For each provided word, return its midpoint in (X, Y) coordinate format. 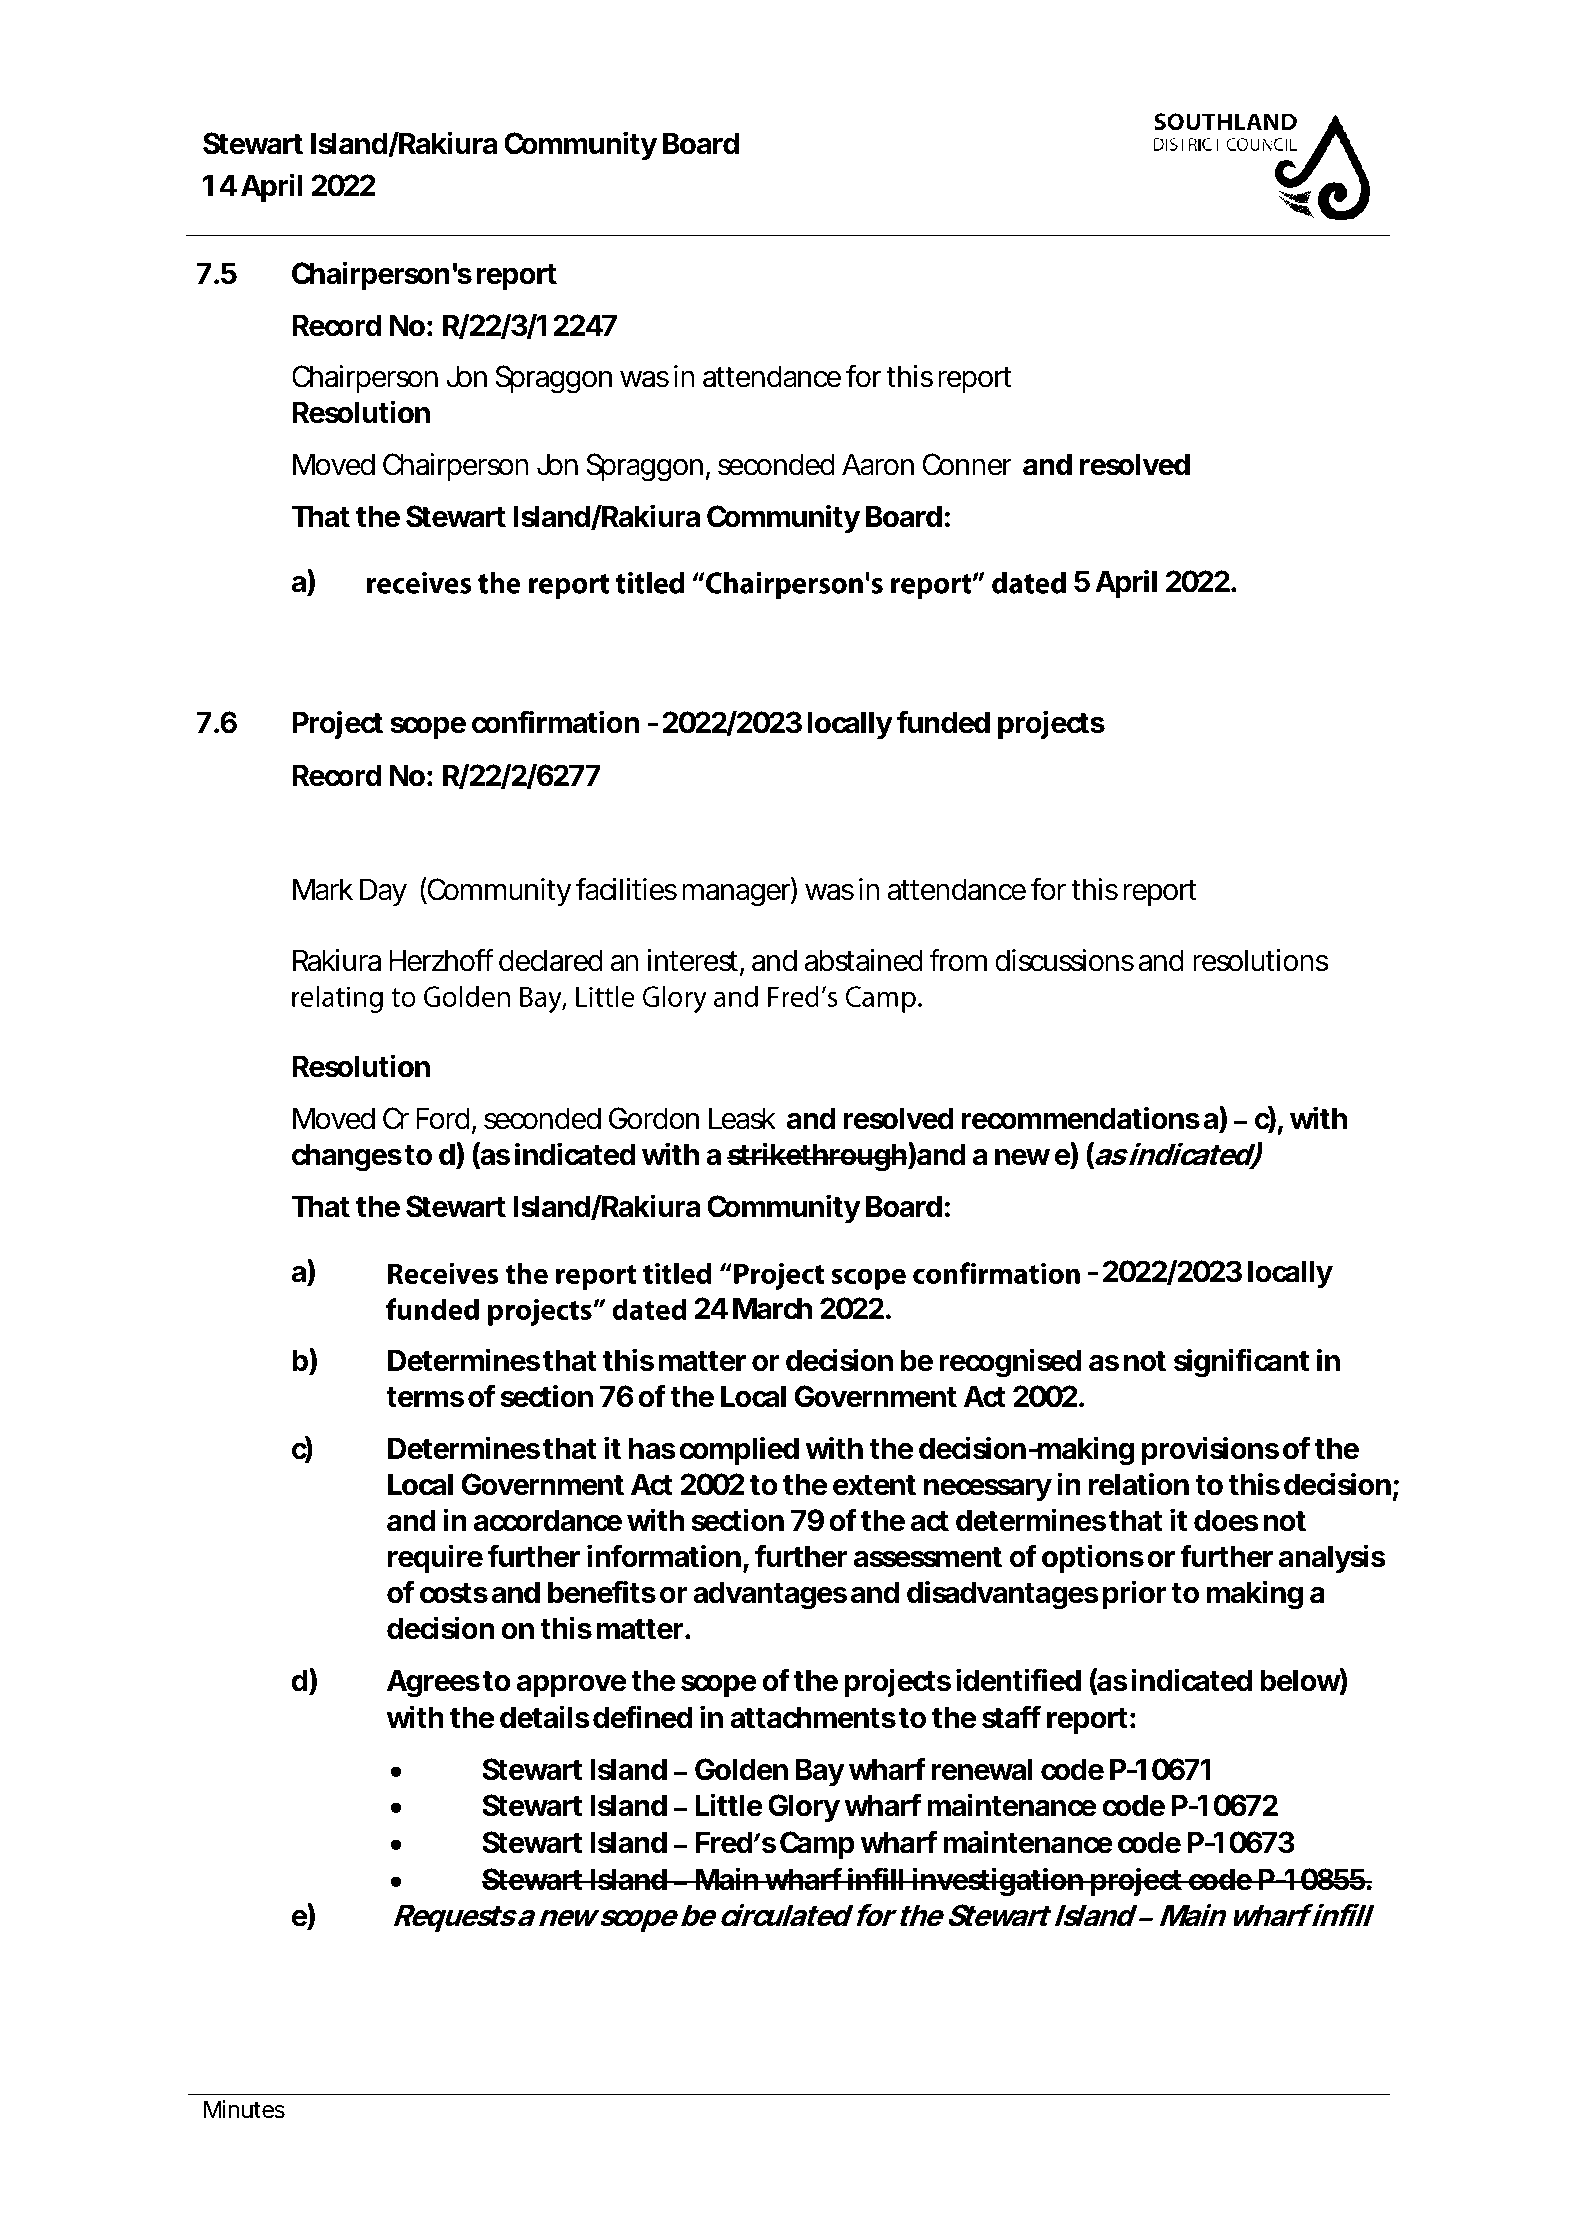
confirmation (555, 722)
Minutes (244, 2109)
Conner (967, 464)
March (772, 1308)
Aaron (878, 464)
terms (425, 1397)
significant (1241, 1363)
